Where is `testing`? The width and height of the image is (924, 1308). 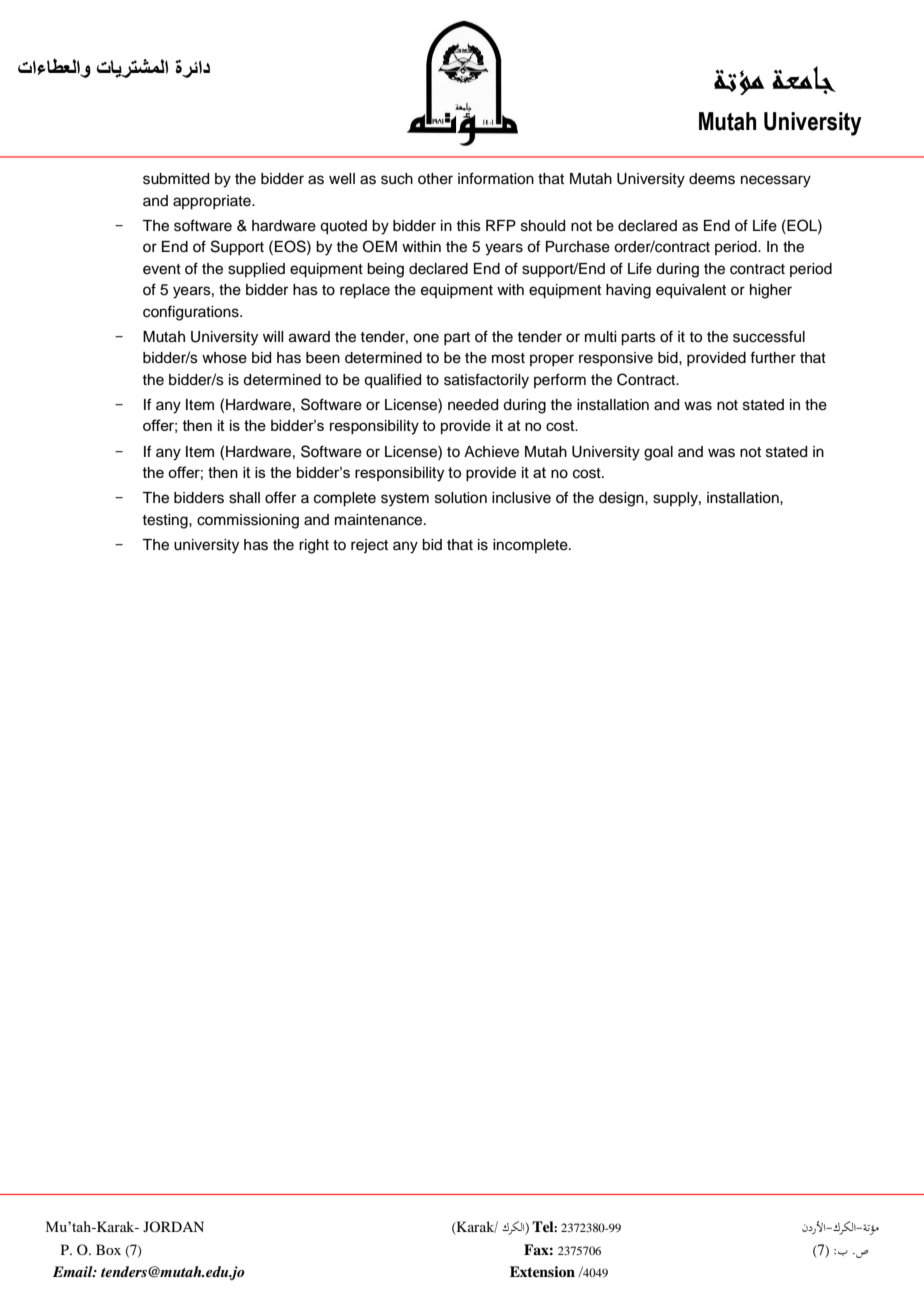 testing is located at coordinates (166, 521).
